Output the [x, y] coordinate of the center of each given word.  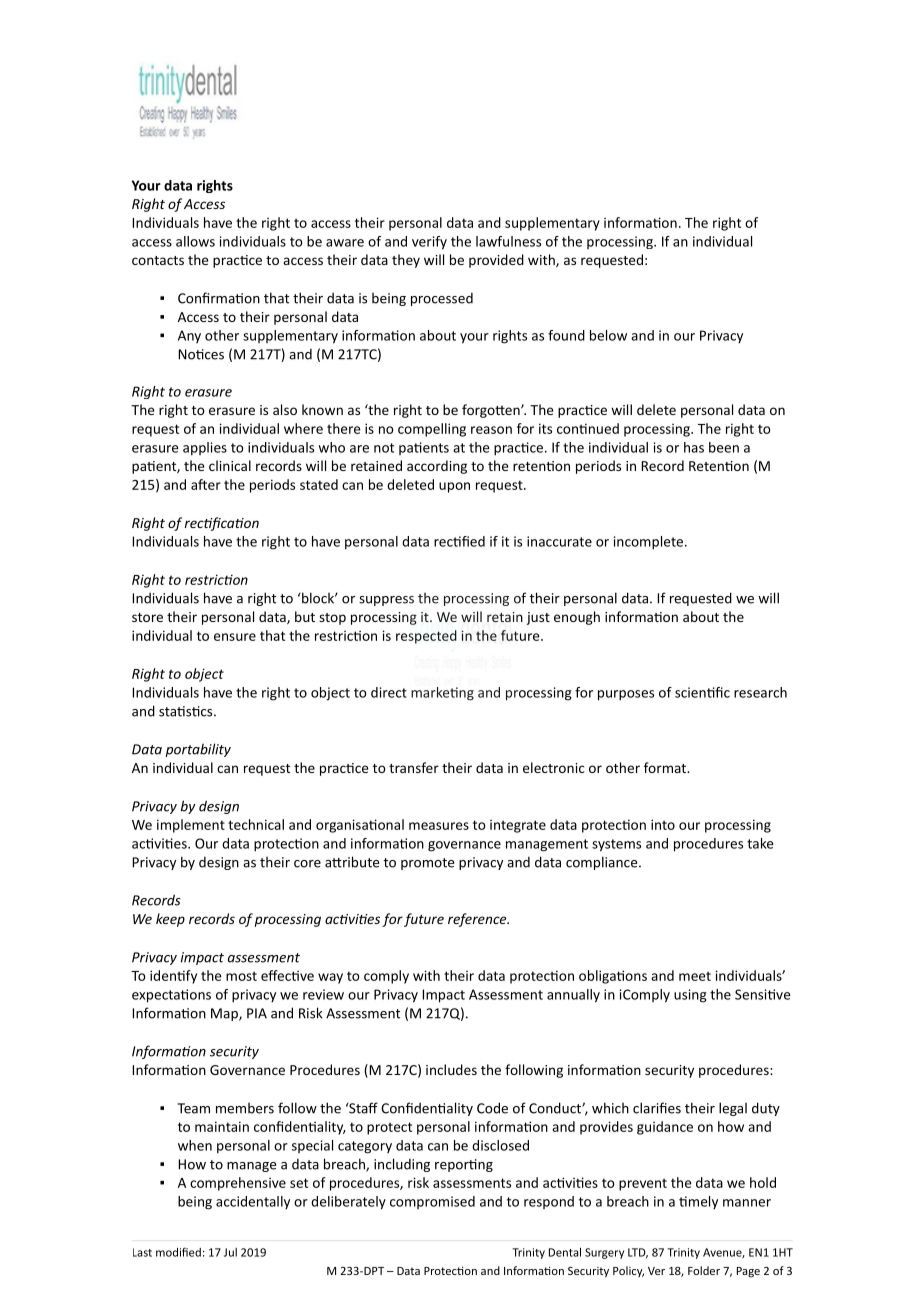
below [608, 335]
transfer [414, 767]
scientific [702, 692]
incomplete [648, 543]
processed [442, 299]
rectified [459, 541]
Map [225, 1014]
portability [198, 750]
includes [451, 1069]
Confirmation [219, 298]
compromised [432, 1202]
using [690, 996]
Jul [230, 1252]
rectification [222, 524]
